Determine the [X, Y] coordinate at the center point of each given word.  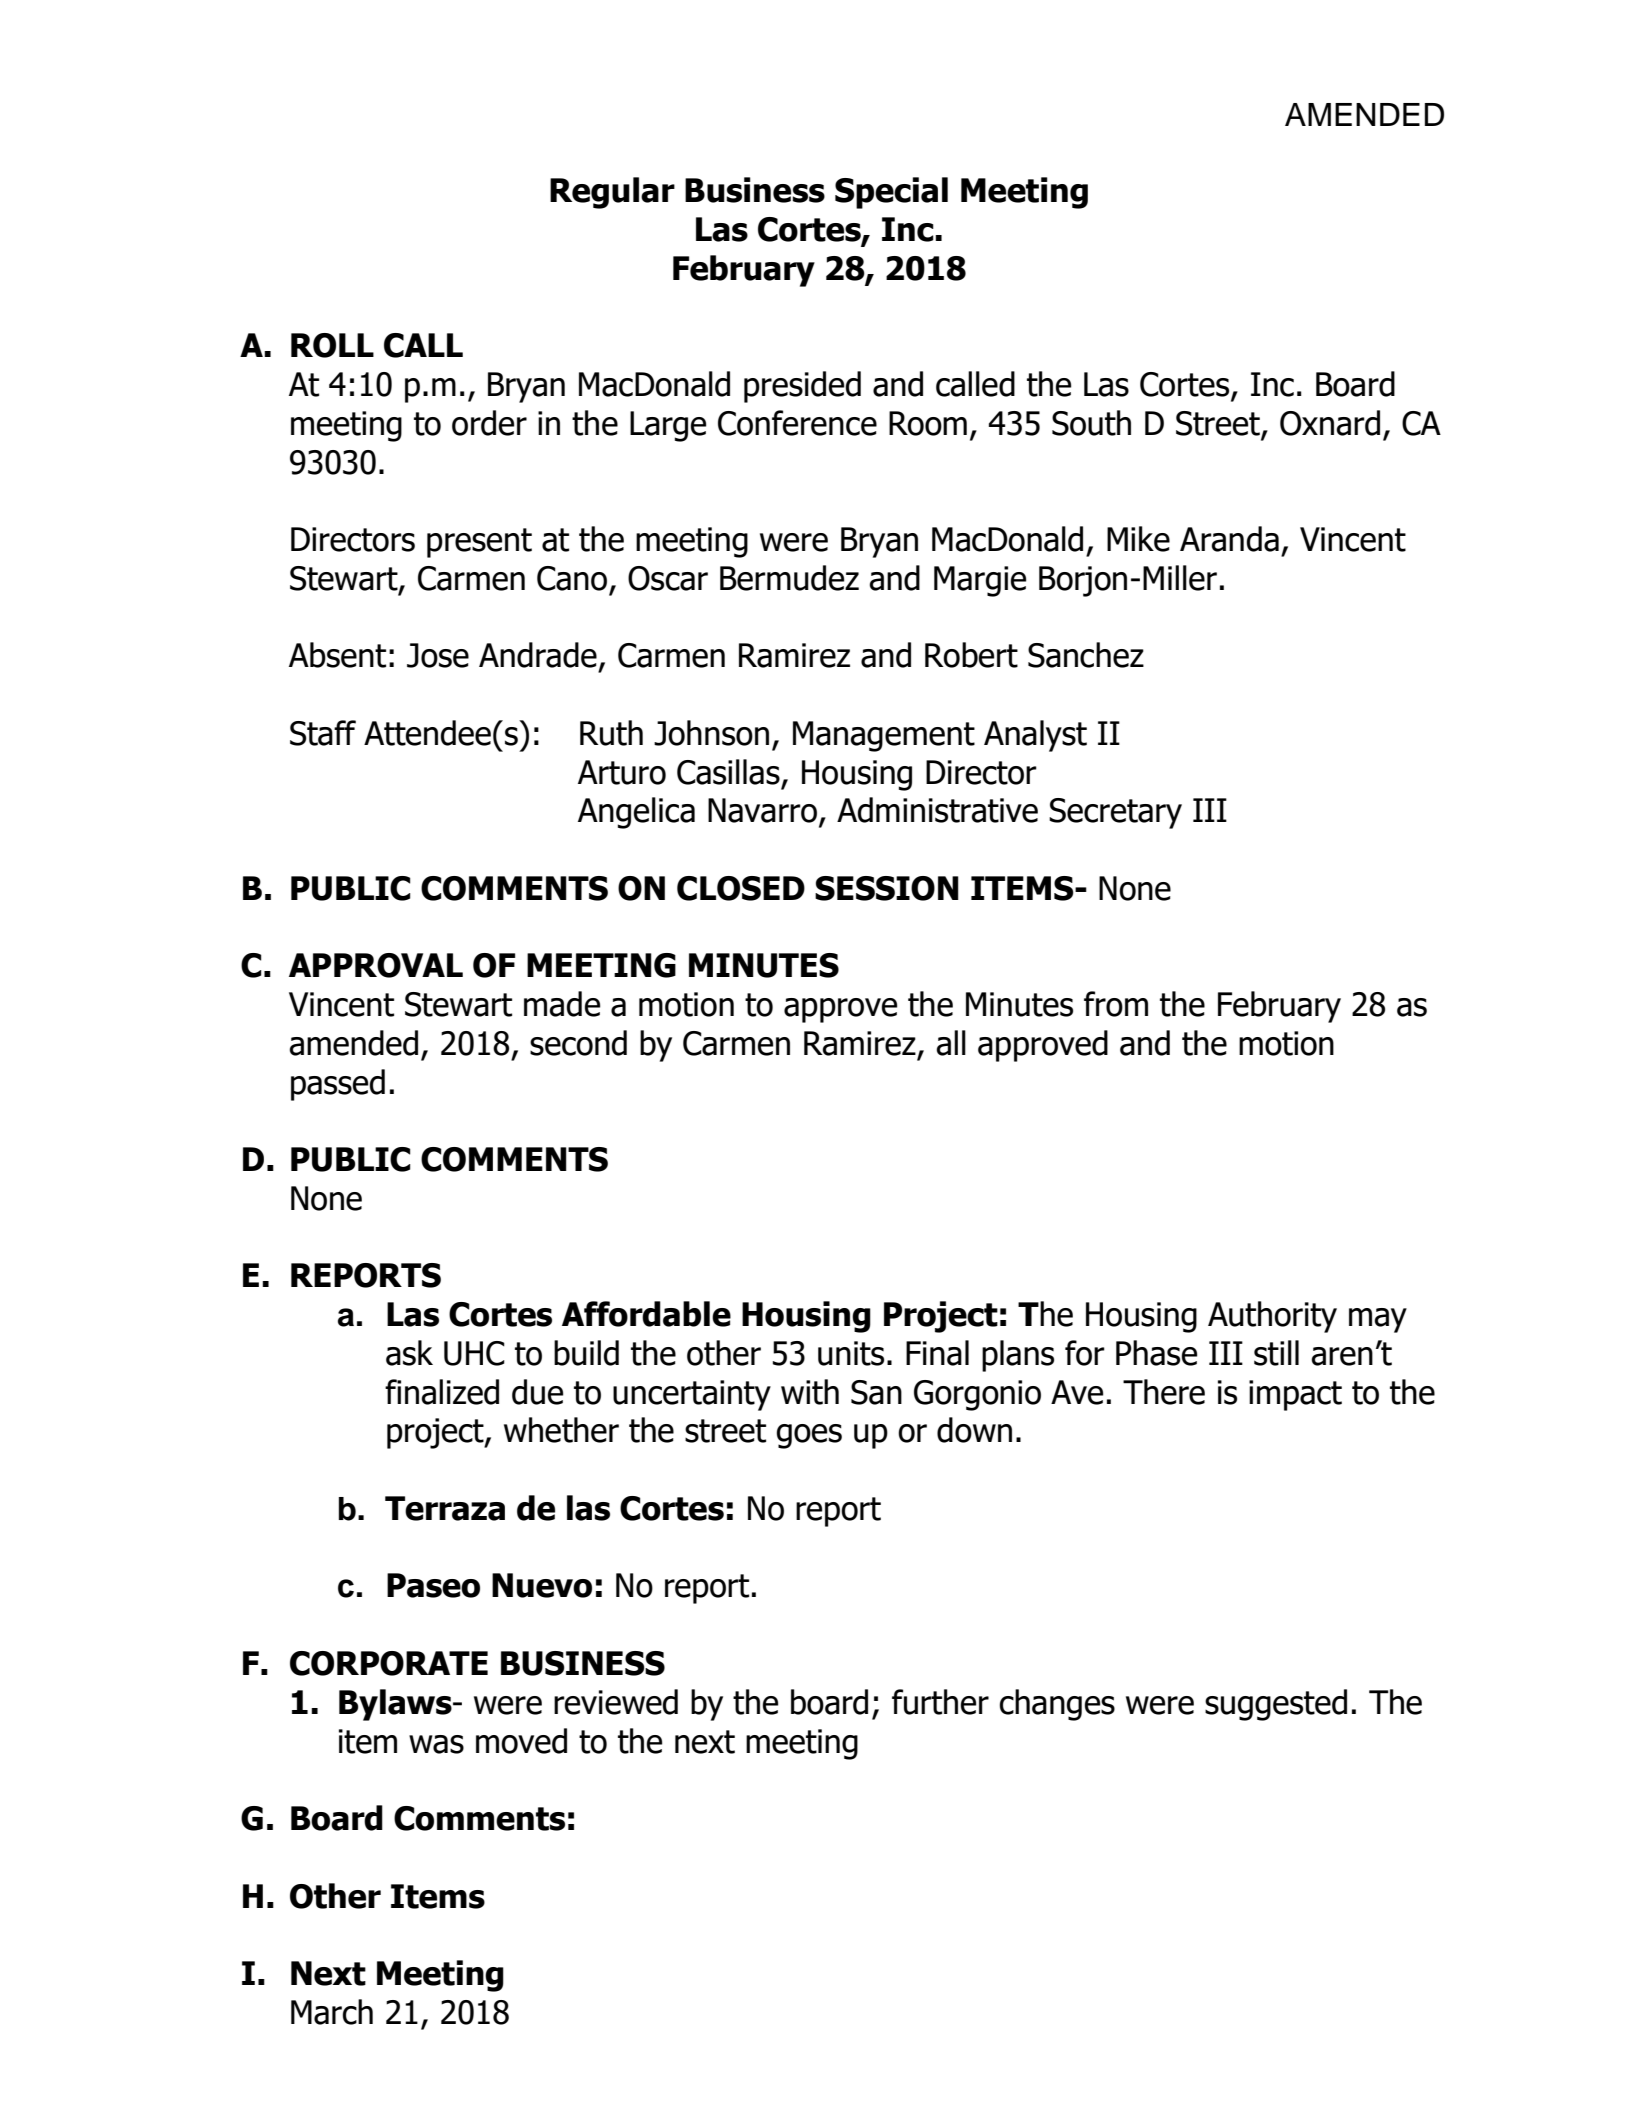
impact [1295, 1395]
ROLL [332, 345]
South [1091, 423]
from [1116, 1004]
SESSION [887, 888]
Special [891, 193]
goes [809, 1436]
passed [338, 1085]
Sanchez [1086, 655]
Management [884, 736]
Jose [438, 655]
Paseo [433, 1585]
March [332, 2012]
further [940, 1702]
